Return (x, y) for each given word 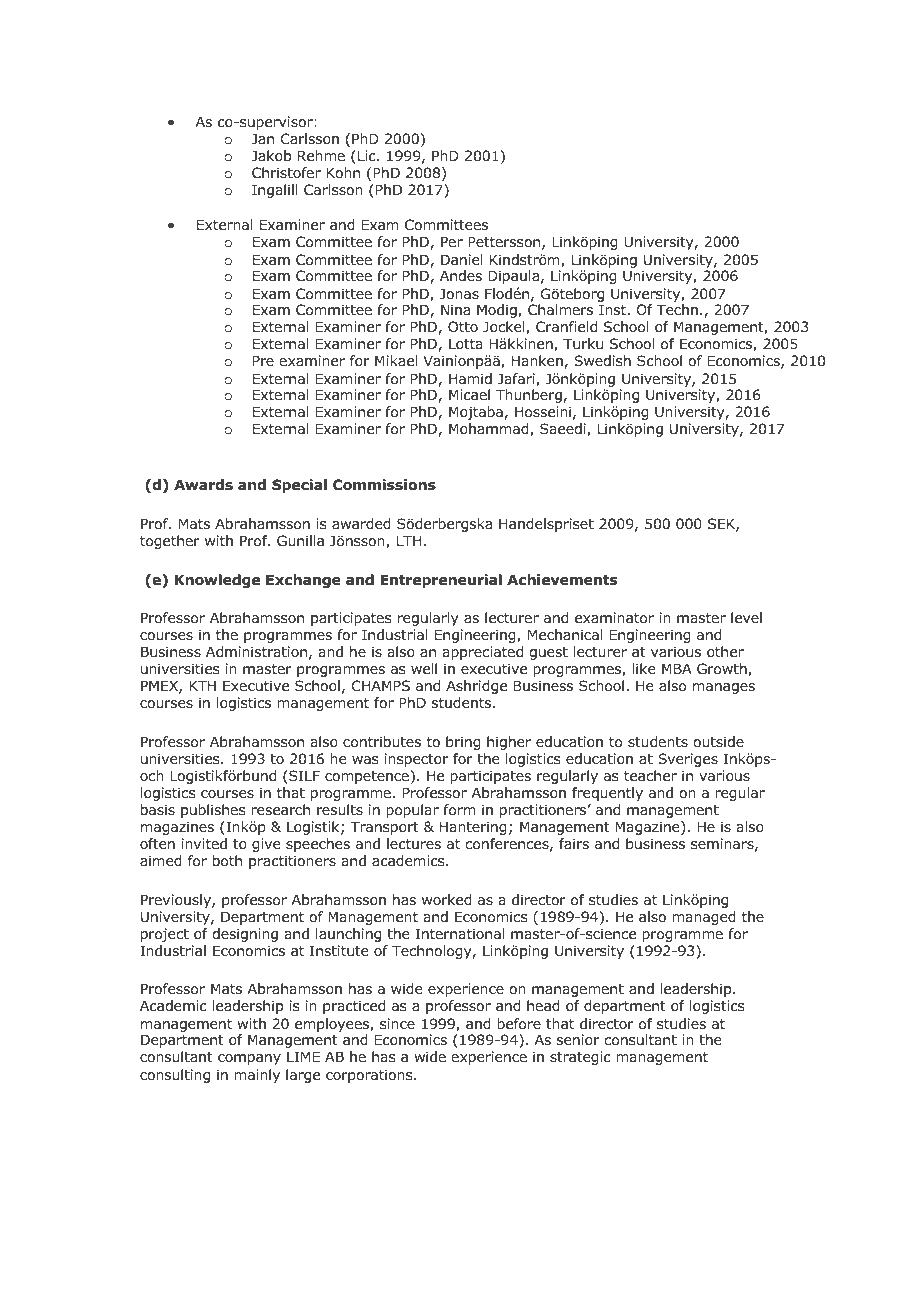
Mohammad (490, 430)
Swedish (602, 360)
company (249, 1059)
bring (463, 743)
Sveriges (688, 760)
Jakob (271, 155)
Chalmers (560, 309)
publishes (213, 811)
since (397, 1023)
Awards (203, 485)
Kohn (343, 173)
